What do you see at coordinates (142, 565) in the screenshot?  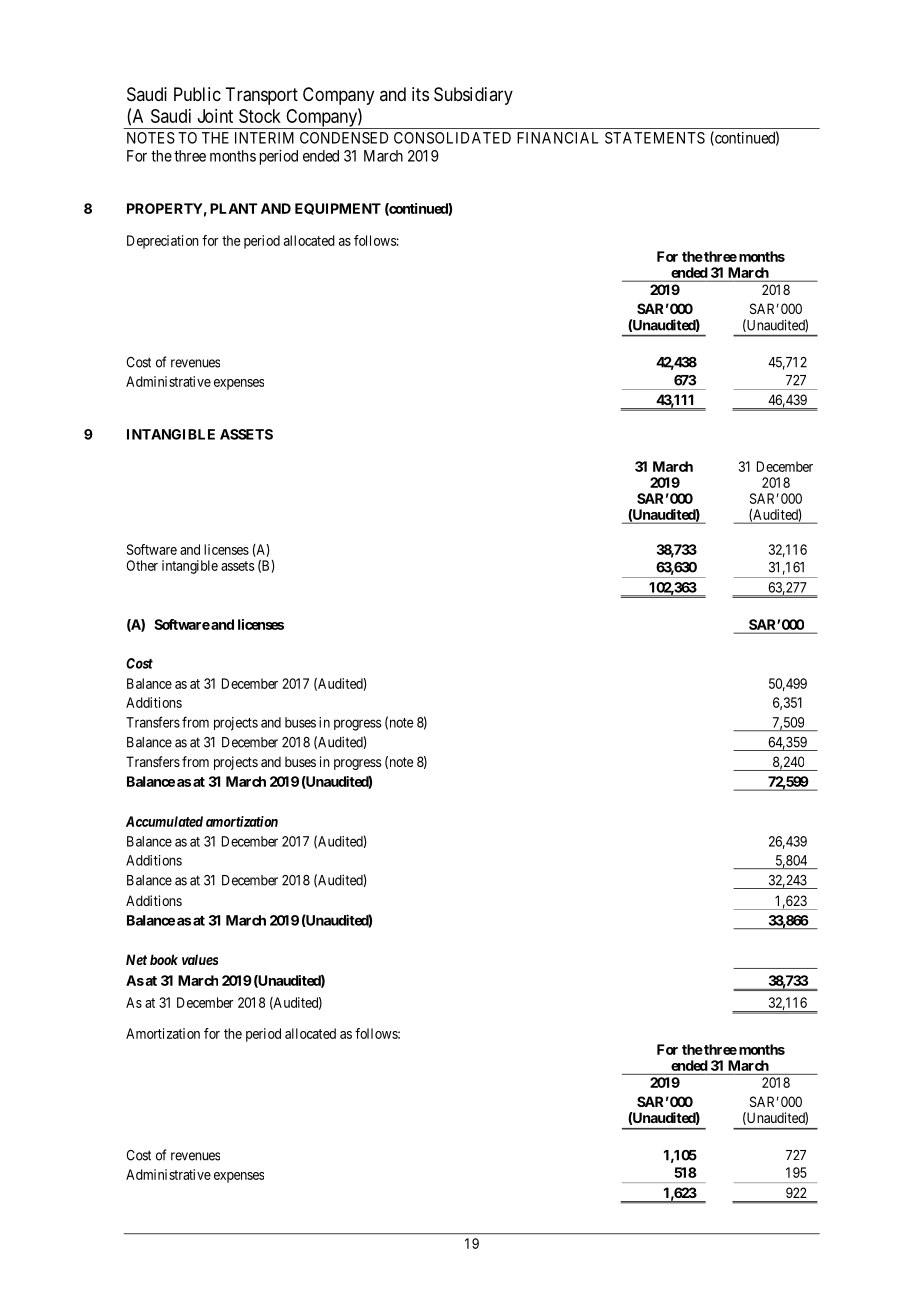 I see `Other` at bounding box center [142, 565].
